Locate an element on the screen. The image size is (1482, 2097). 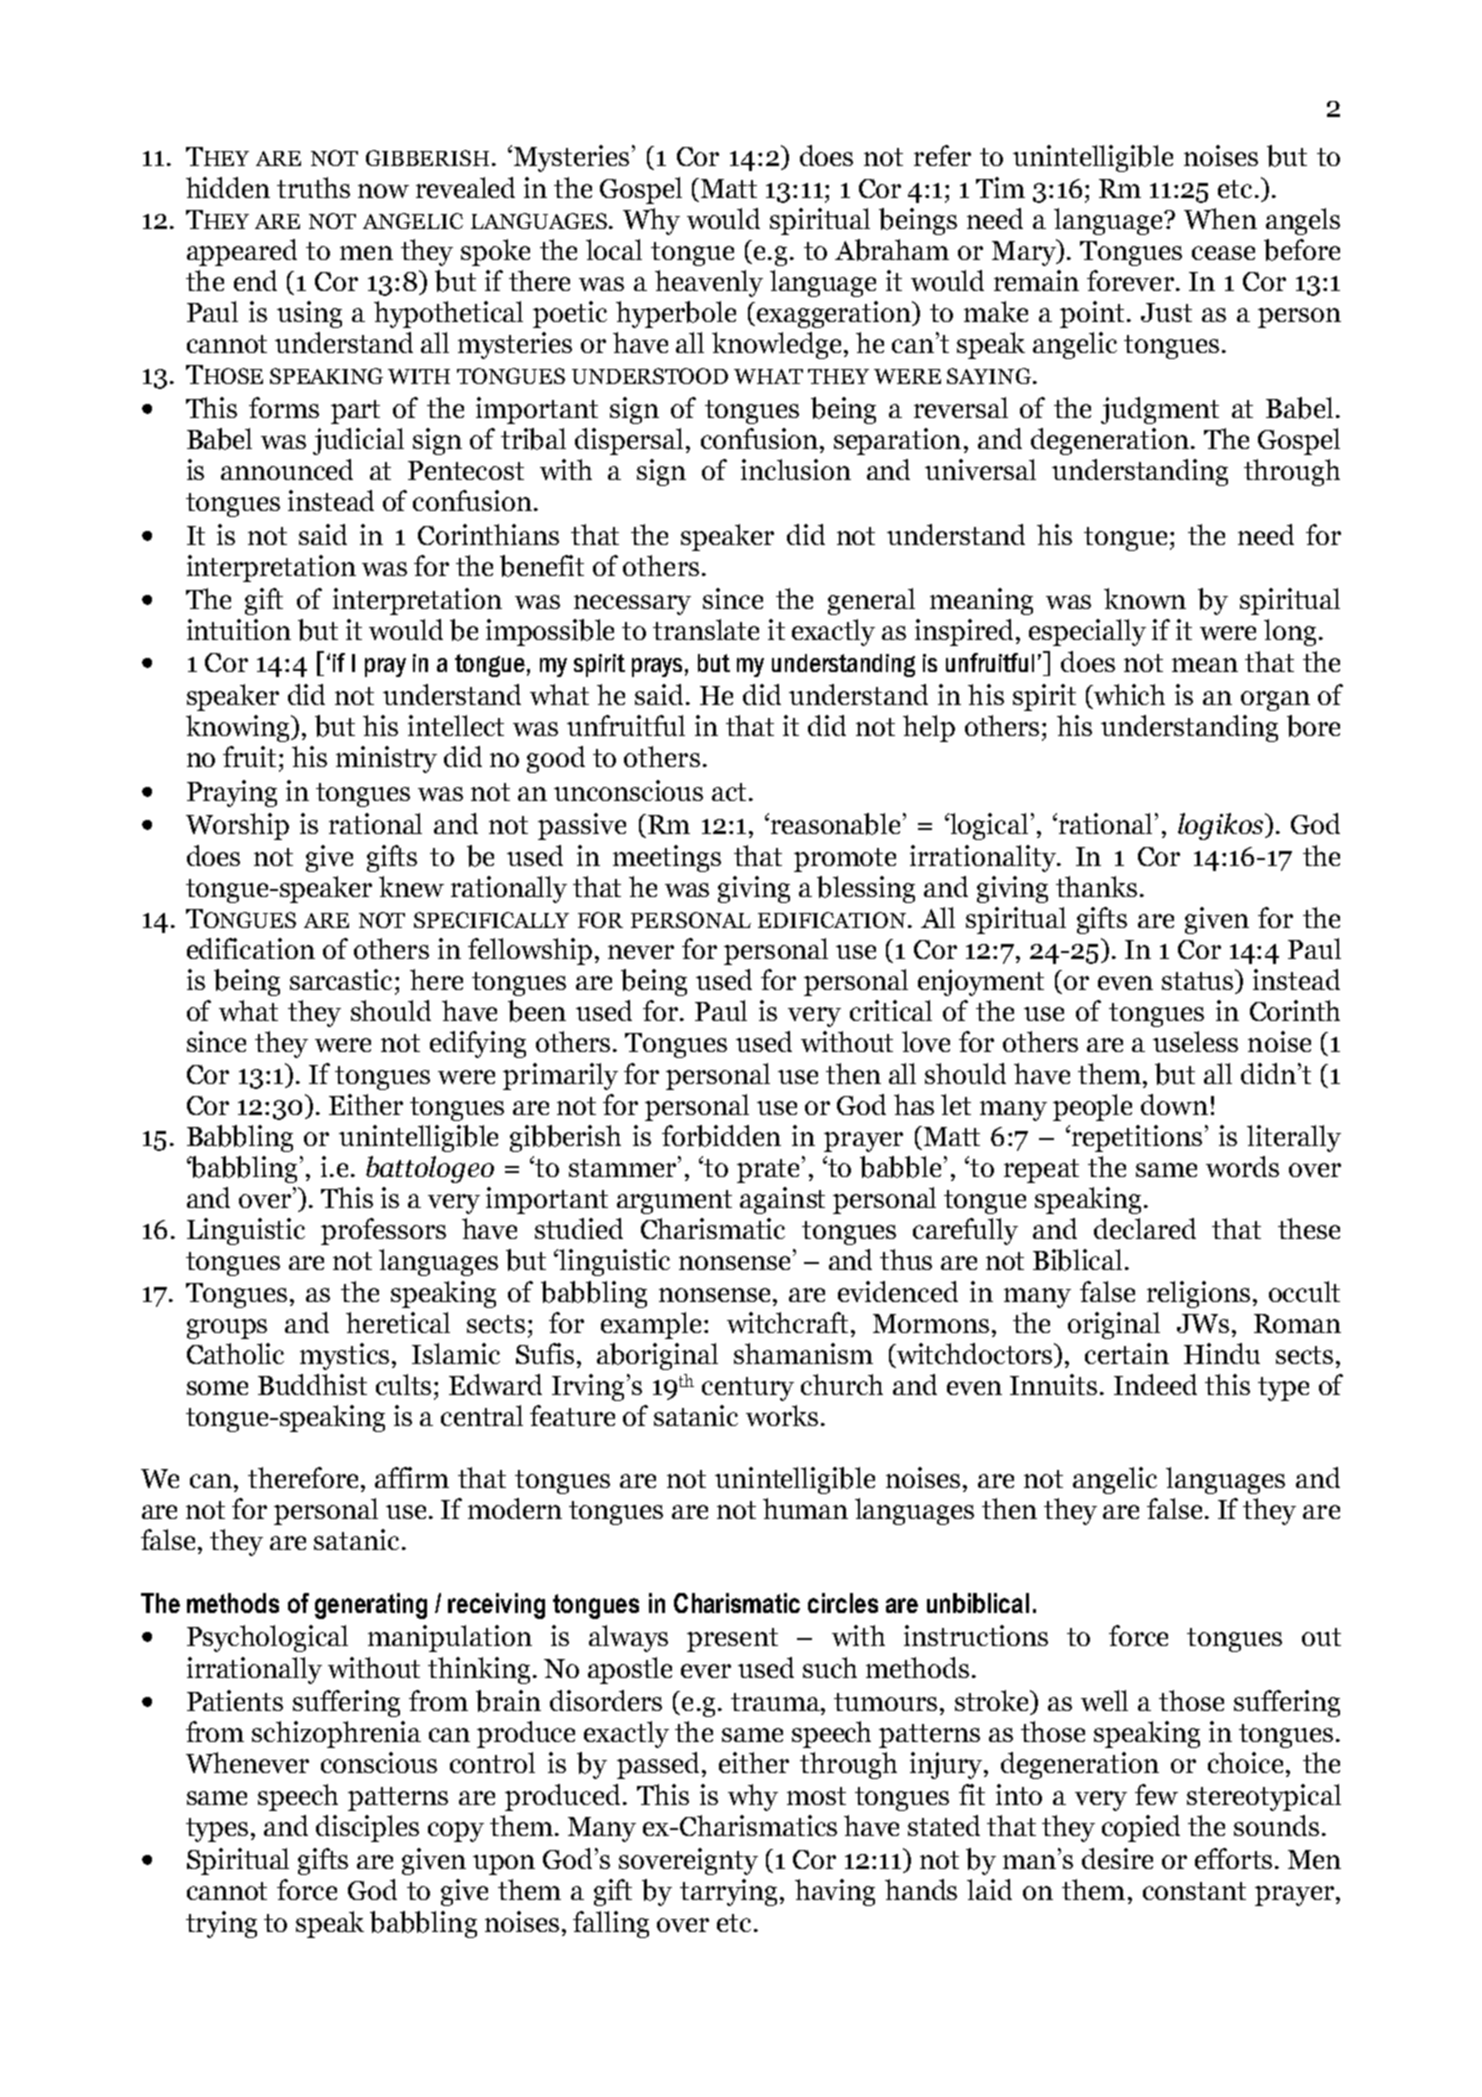
truths is located at coordinates (313, 187).
